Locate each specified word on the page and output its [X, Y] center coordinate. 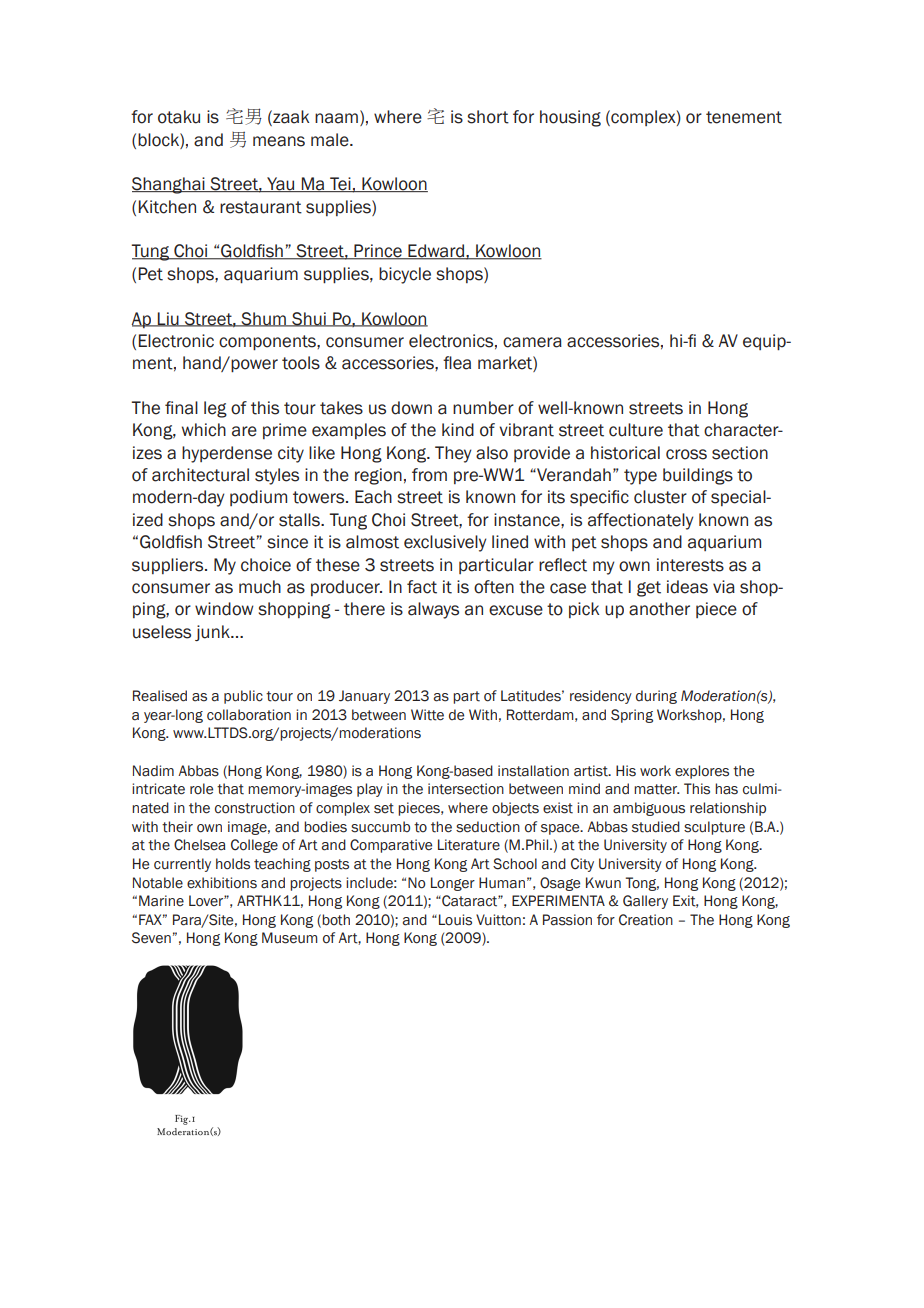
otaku [179, 117]
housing [570, 118]
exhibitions [222, 883]
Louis [455, 920]
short [488, 117]
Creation [646, 920]
